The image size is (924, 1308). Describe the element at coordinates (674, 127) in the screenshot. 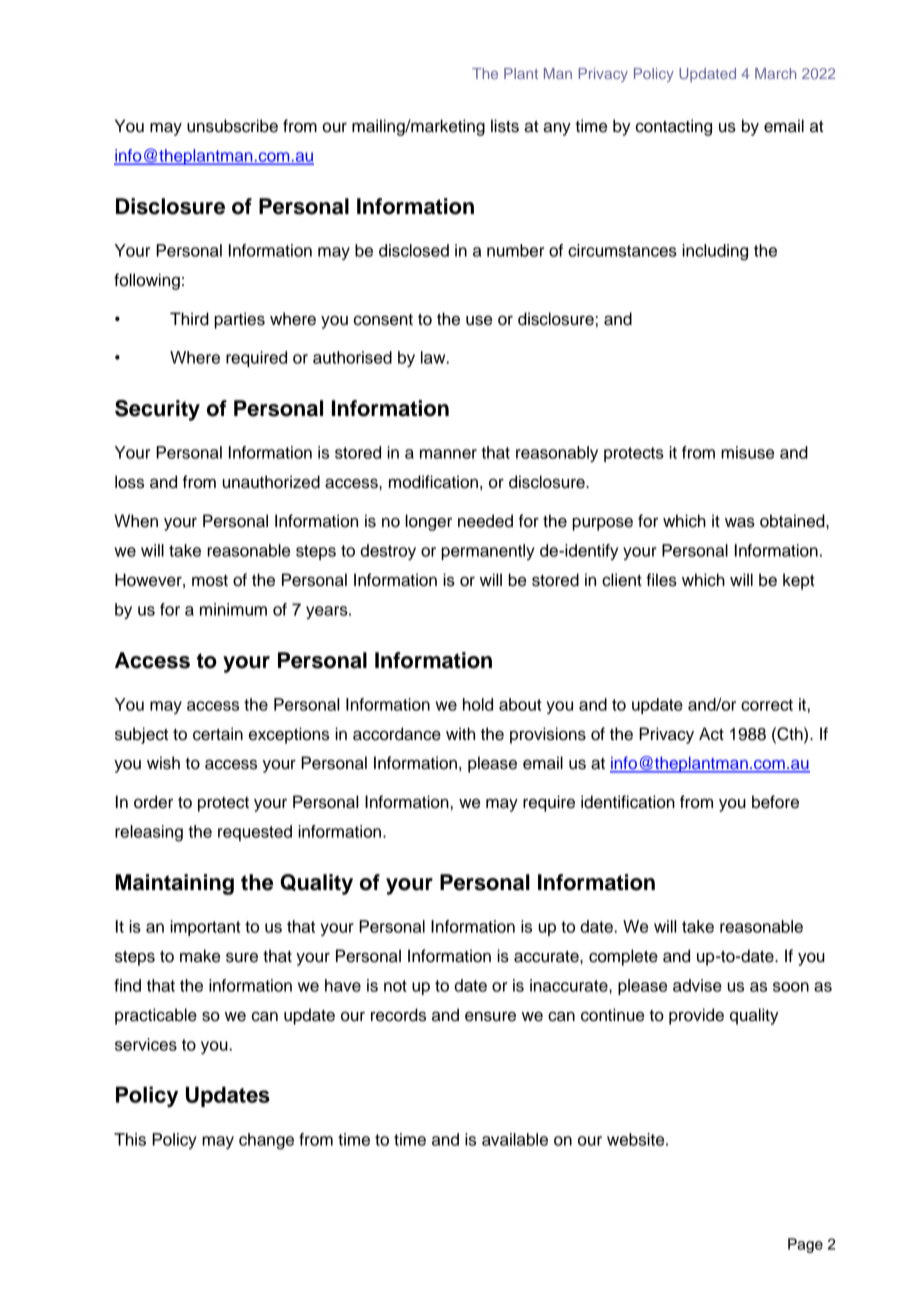

I see `contacting` at that location.
